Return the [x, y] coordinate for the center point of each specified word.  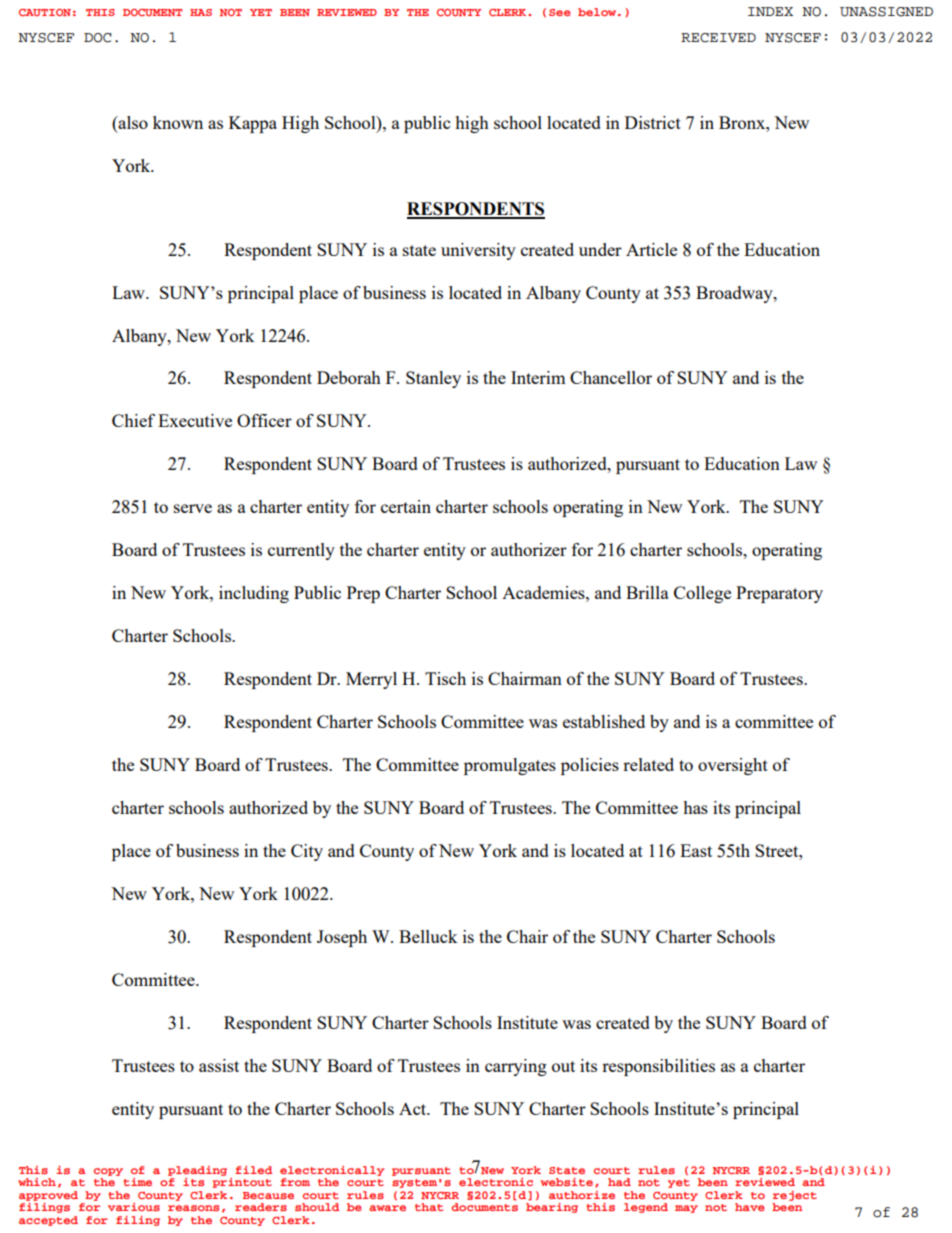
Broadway [735, 294]
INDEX [770, 11]
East [696, 850]
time [137, 1182]
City [307, 852]
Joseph [342, 938]
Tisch [445, 678]
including [254, 594]
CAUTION [45, 12]
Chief [133, 420]
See [559, 12]
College [702, 594]
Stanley [433, 379]
